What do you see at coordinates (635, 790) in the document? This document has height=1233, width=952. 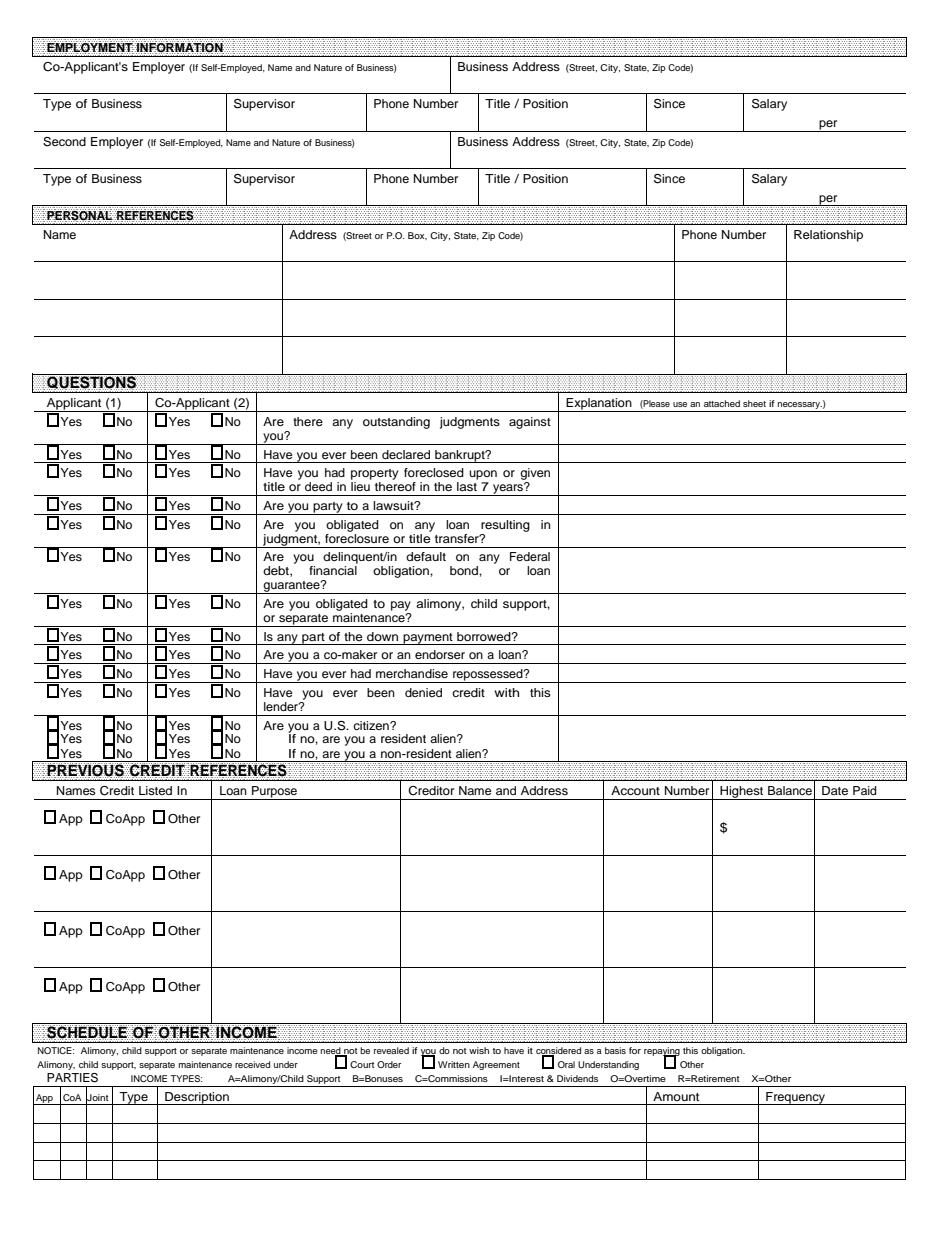 I see `Account` at bounding box center [635, 790].
